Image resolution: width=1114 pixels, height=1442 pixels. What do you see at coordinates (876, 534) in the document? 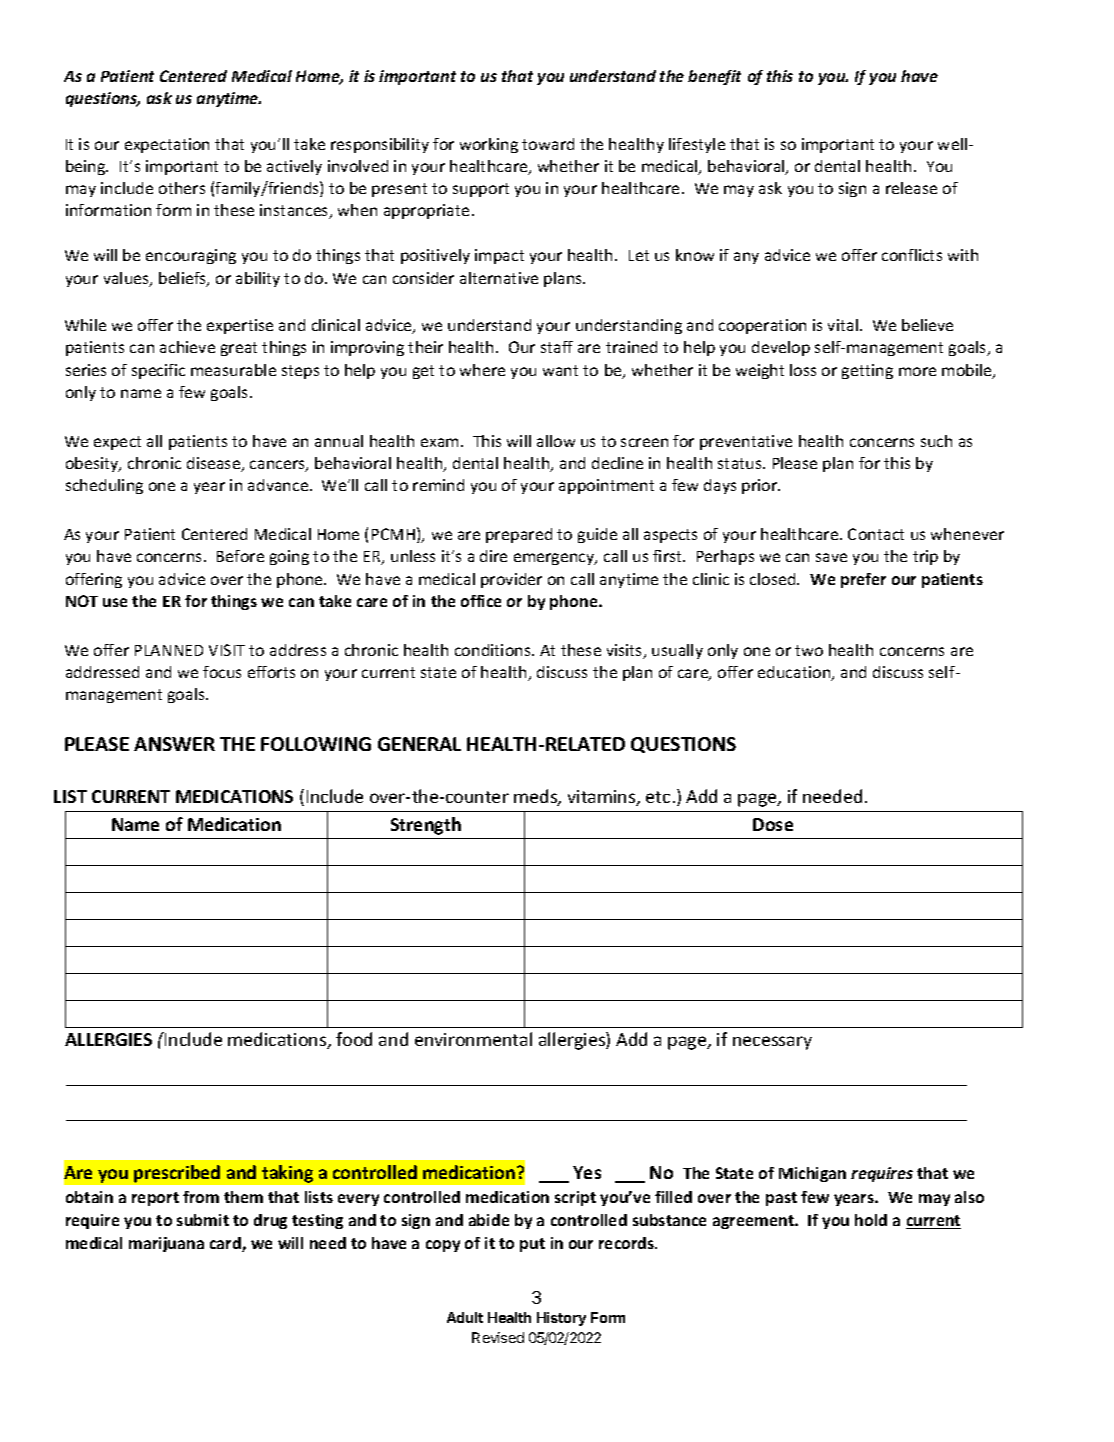
I see `Contact` at bounding box center [876, 534].
